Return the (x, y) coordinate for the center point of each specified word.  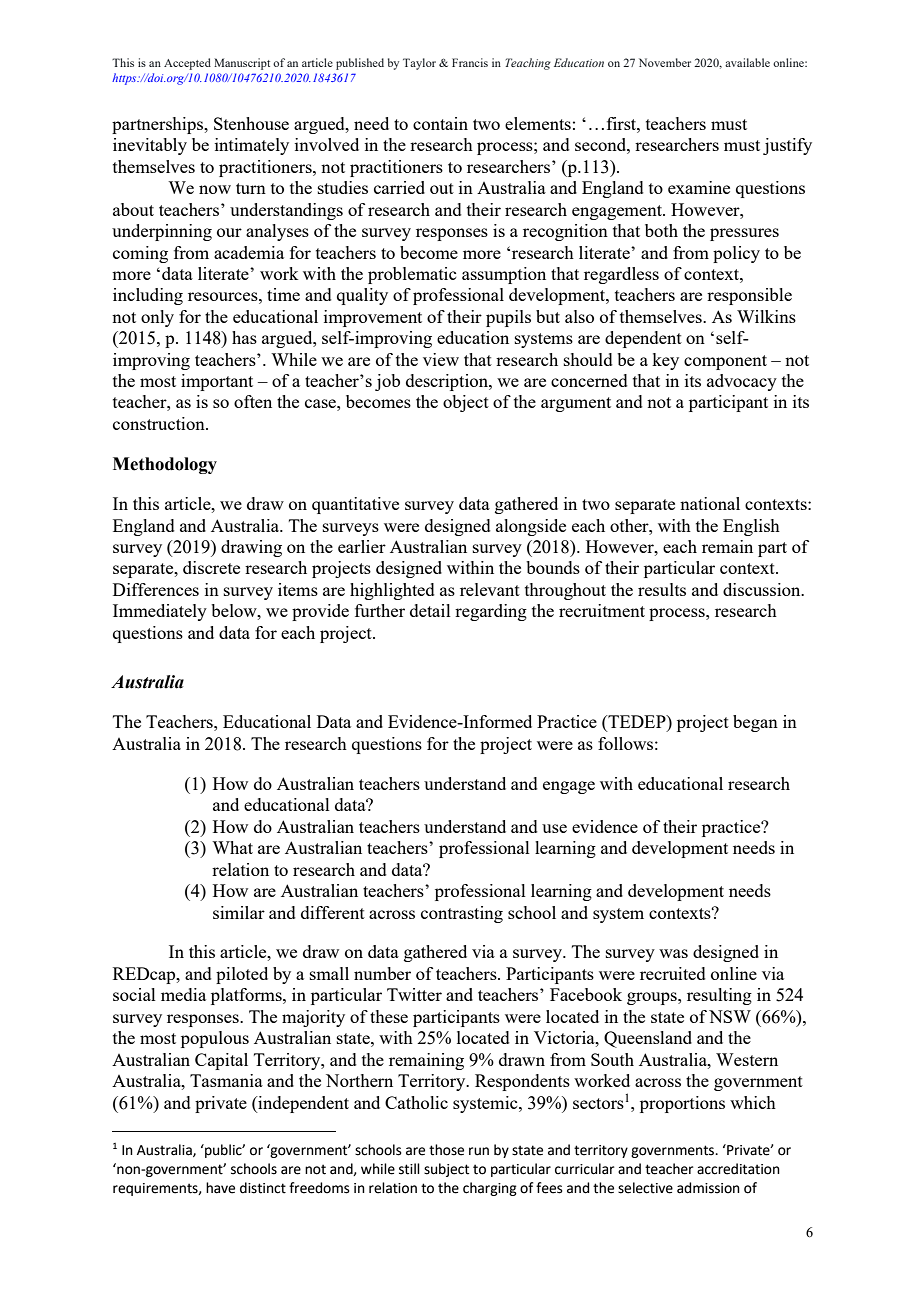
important (217, 382)
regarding (491, 612)
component (725, 362)
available (747, 62)
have (220, 1188)
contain (440, 123)
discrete (211, 567)
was (673, 953)
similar (239, 912)
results (662, 589)
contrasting (462, 914)
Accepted (187, 64)
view (441, 359)
